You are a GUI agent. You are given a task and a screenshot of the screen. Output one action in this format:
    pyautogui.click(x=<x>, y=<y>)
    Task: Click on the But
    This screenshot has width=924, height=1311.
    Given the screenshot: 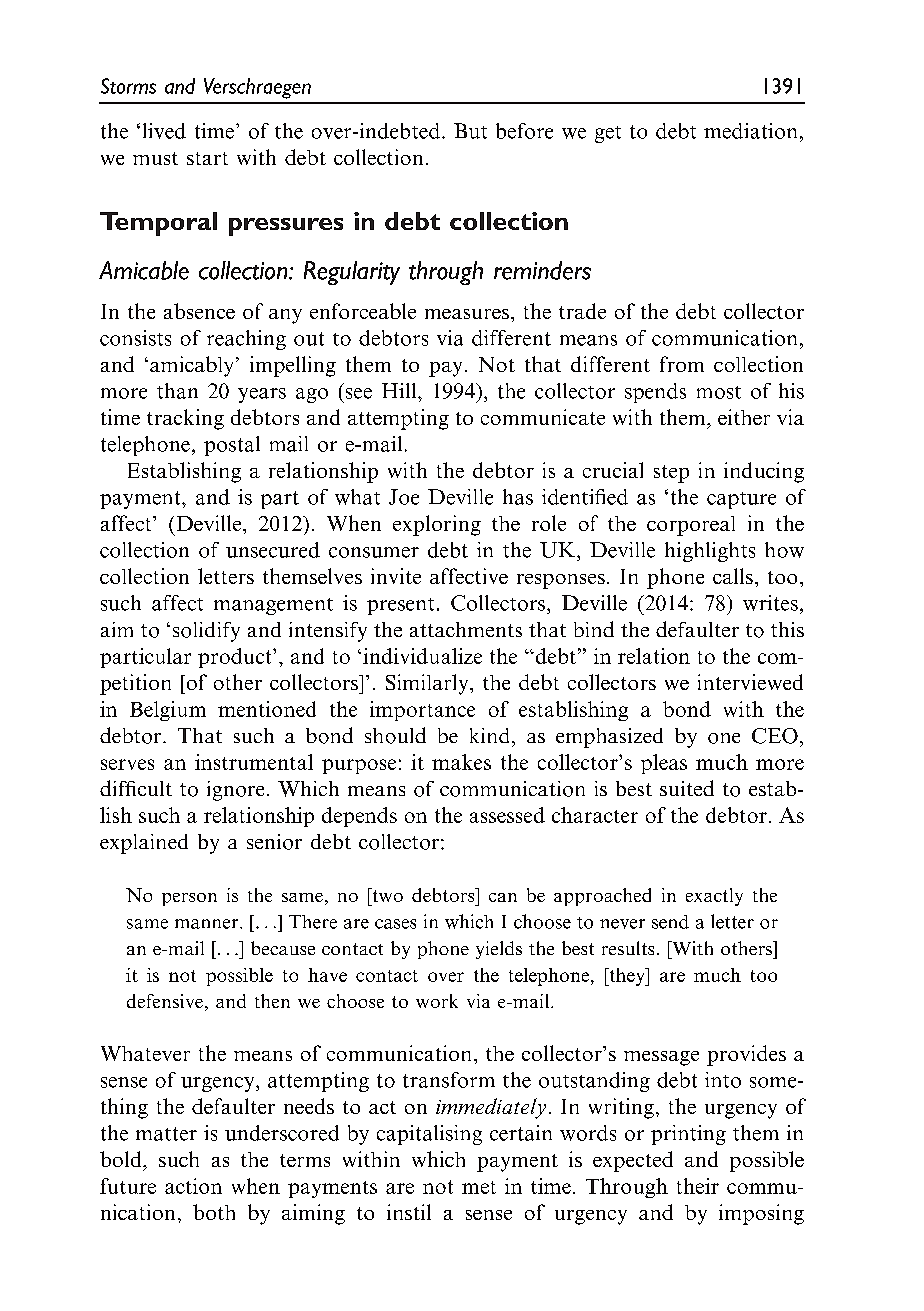 What is the action you would take?
    pyautogui.click(x=470, y=131)
